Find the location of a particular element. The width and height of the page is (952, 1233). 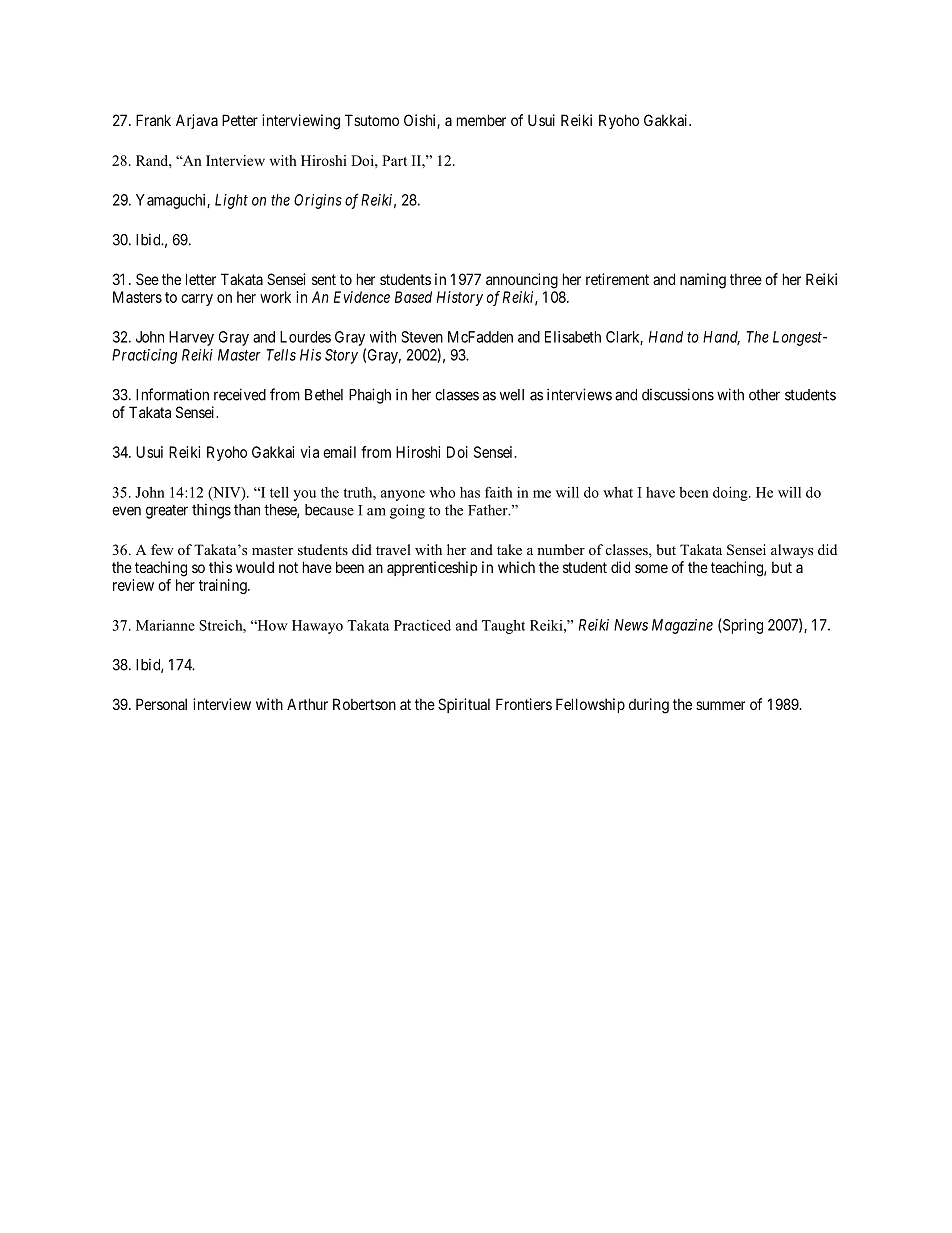

received is located at coordinates (240, 394).
